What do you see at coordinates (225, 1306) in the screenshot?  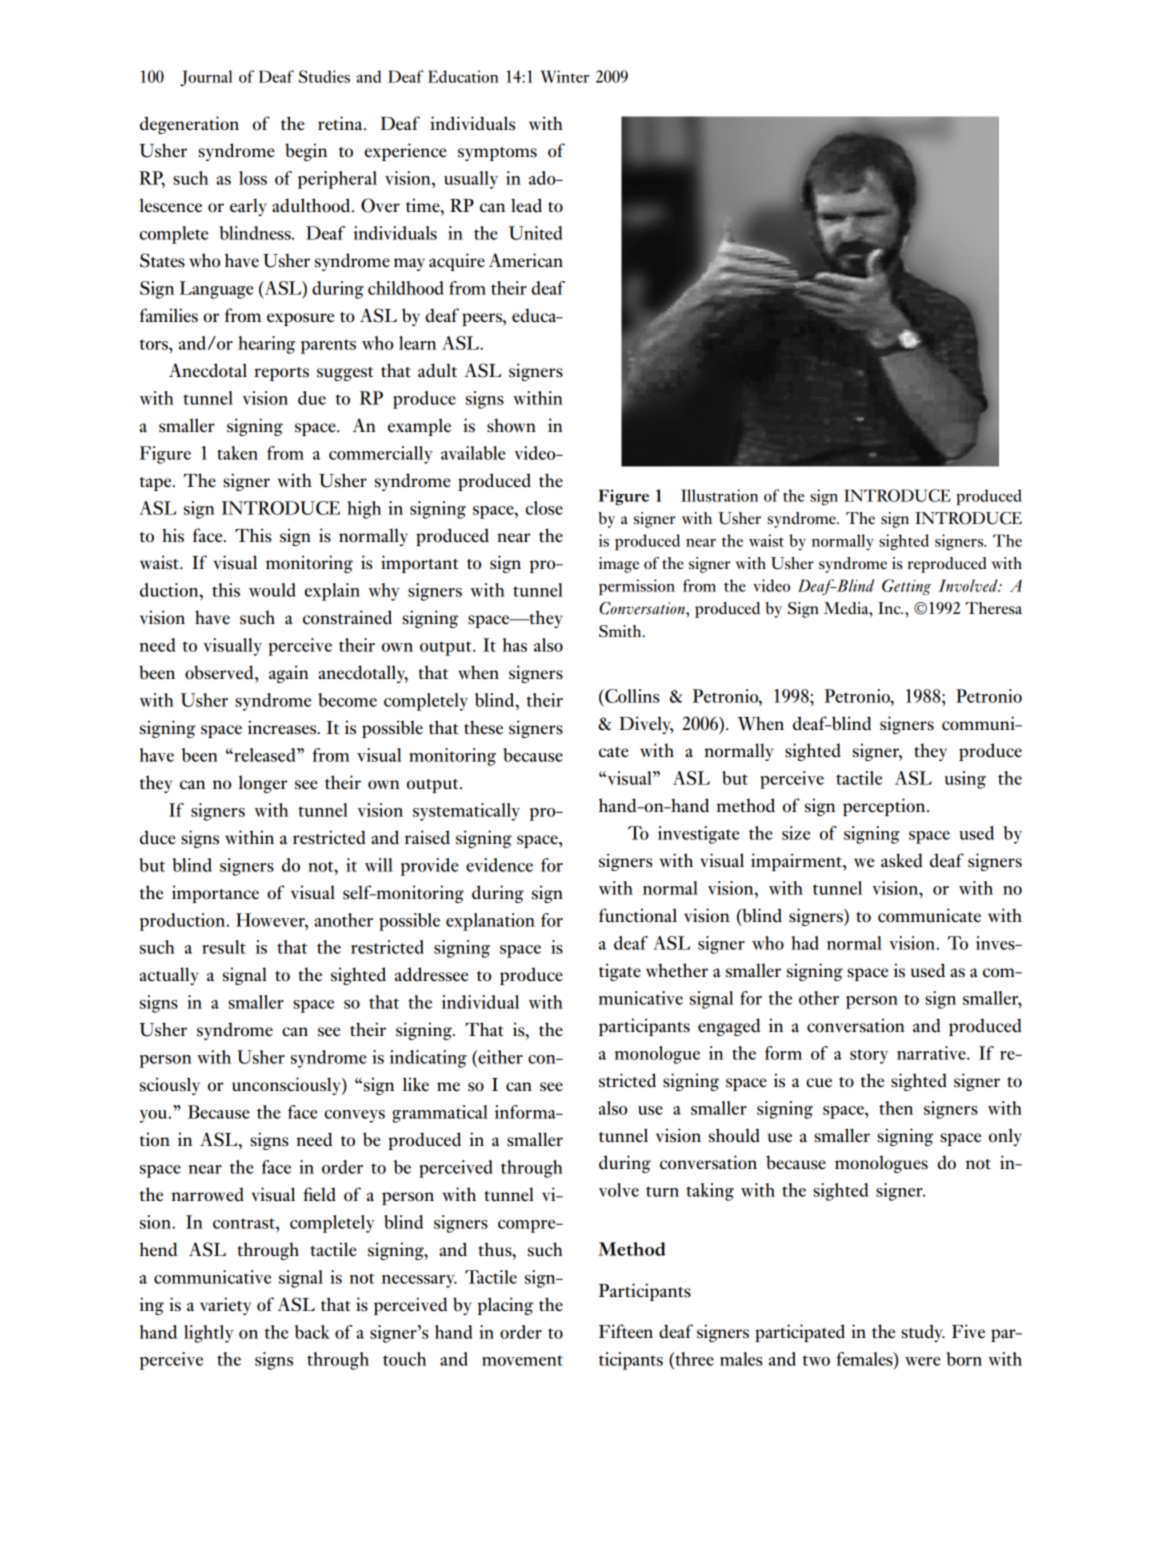 I see `variety` at bounding box center [225, 1306].
